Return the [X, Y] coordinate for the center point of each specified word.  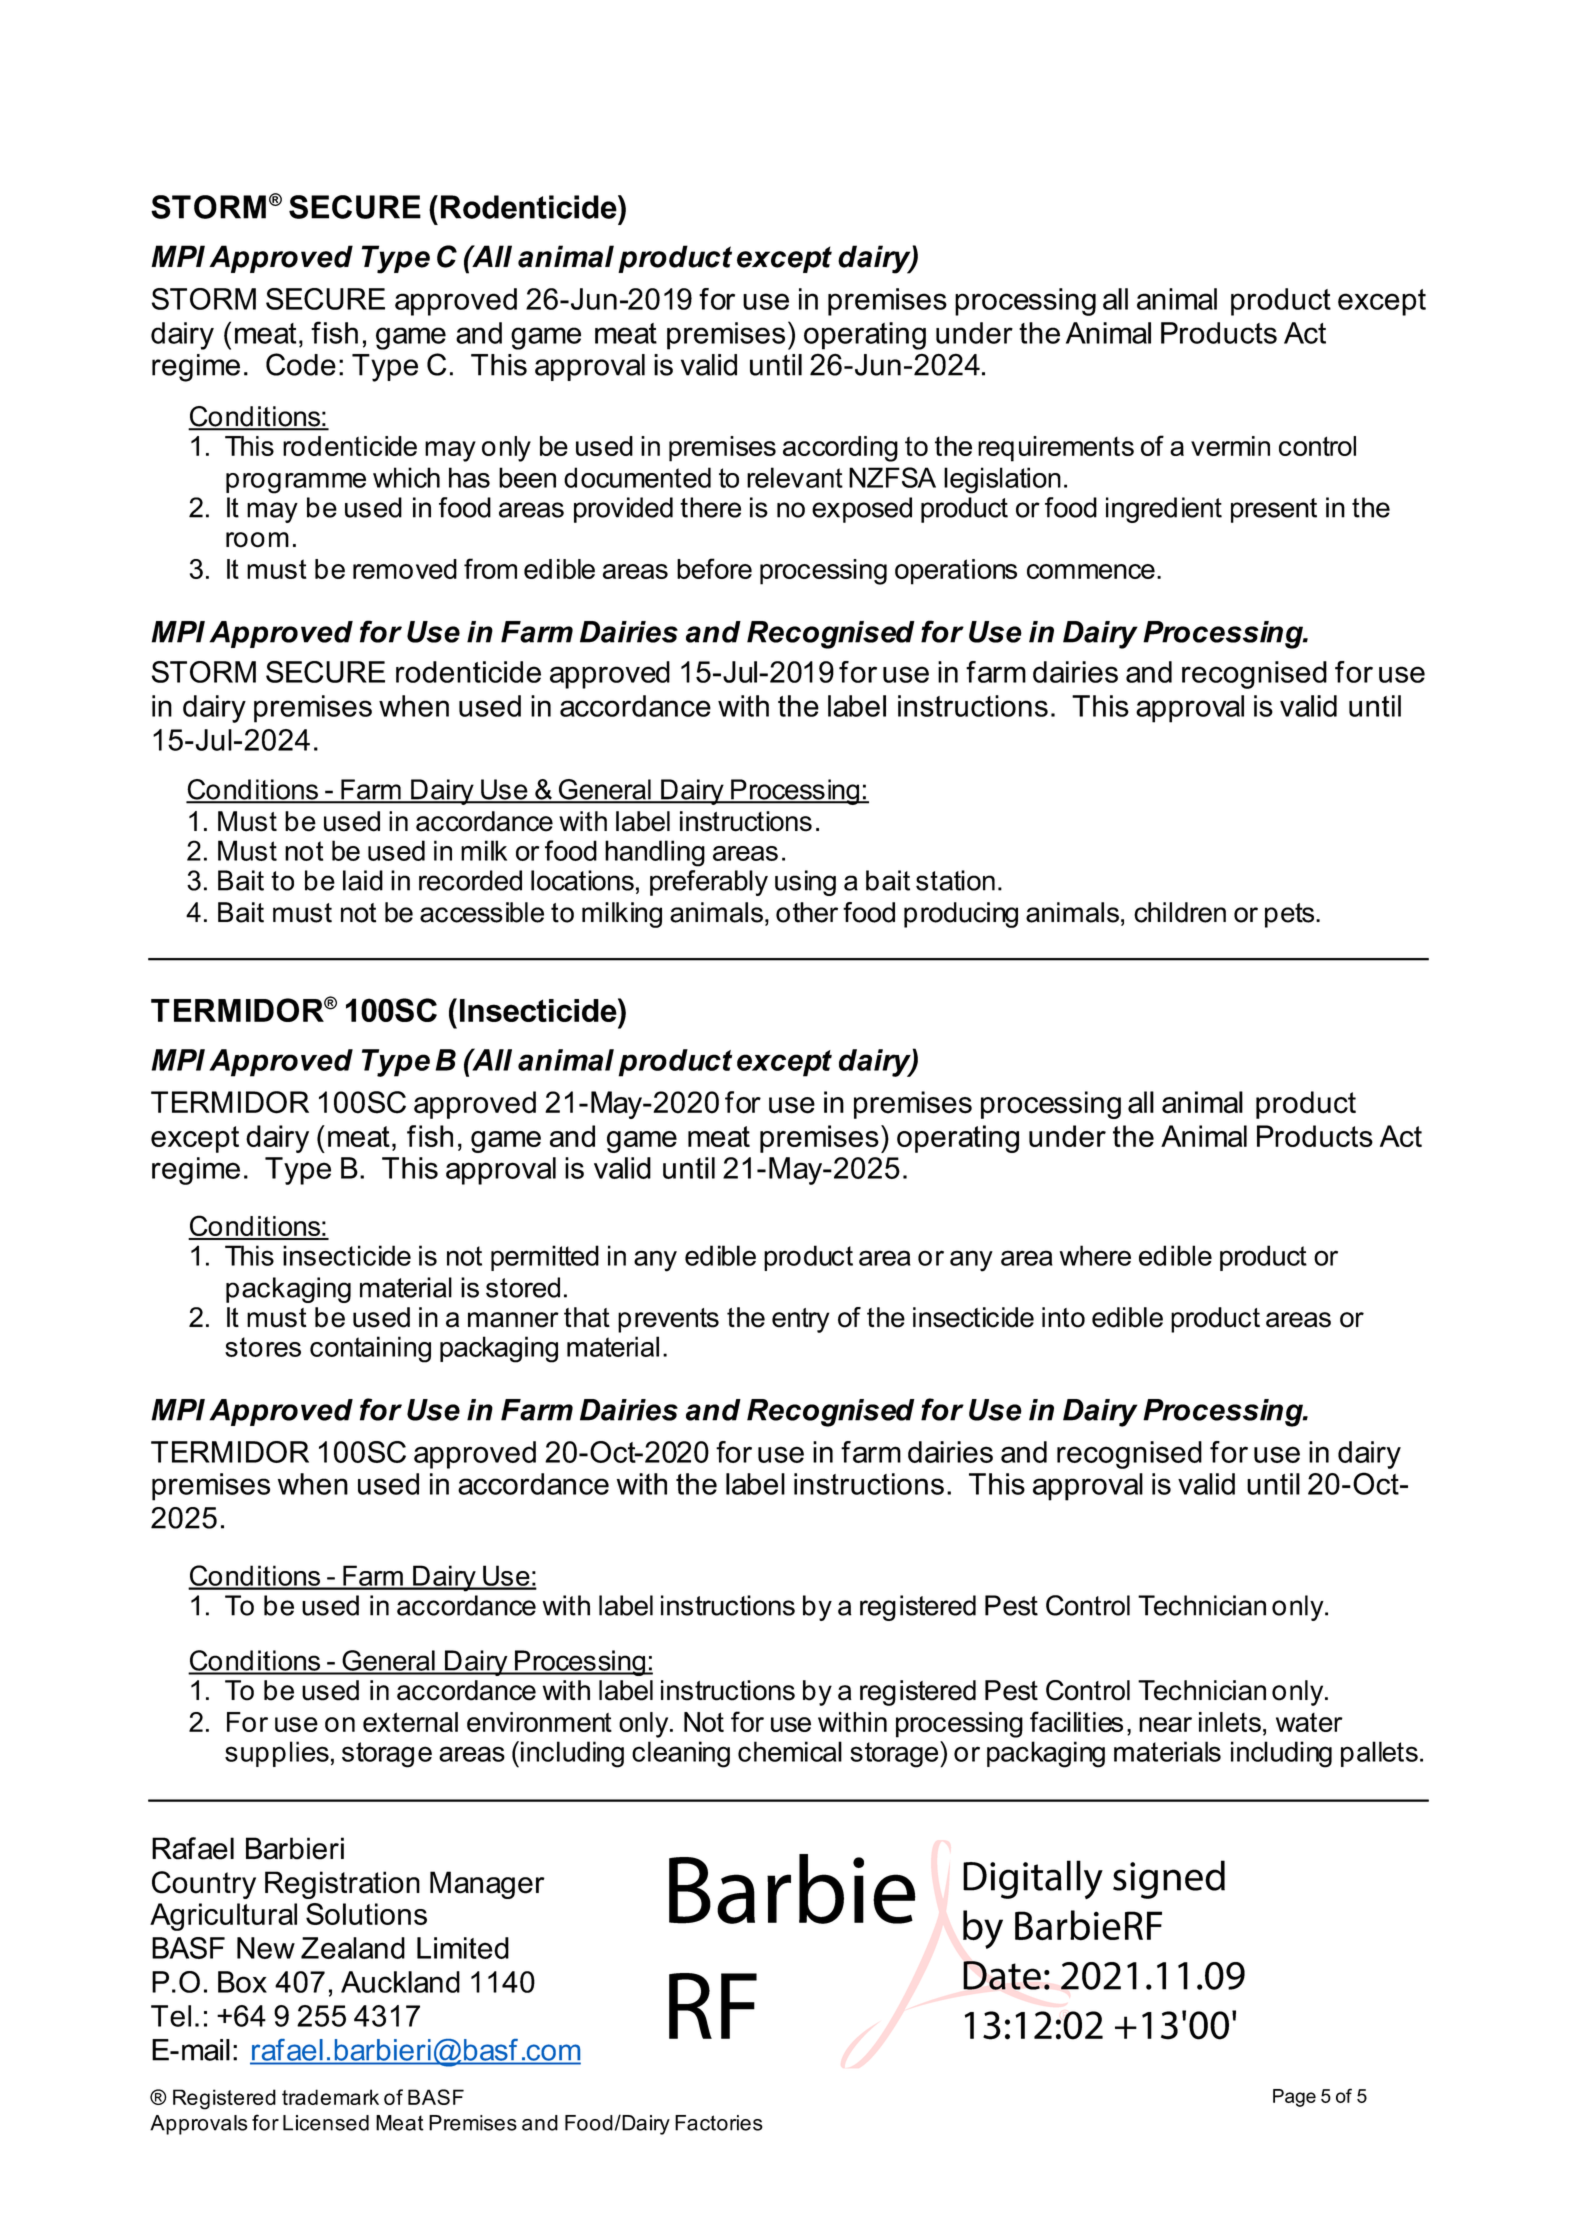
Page [1294, 2098]
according [840, 449]
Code [301, 364]
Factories [719, 2123]
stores [263, 1347]
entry [801, 1320]
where [1095, 1255]
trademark [330, 2097]
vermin [1230, 446]
